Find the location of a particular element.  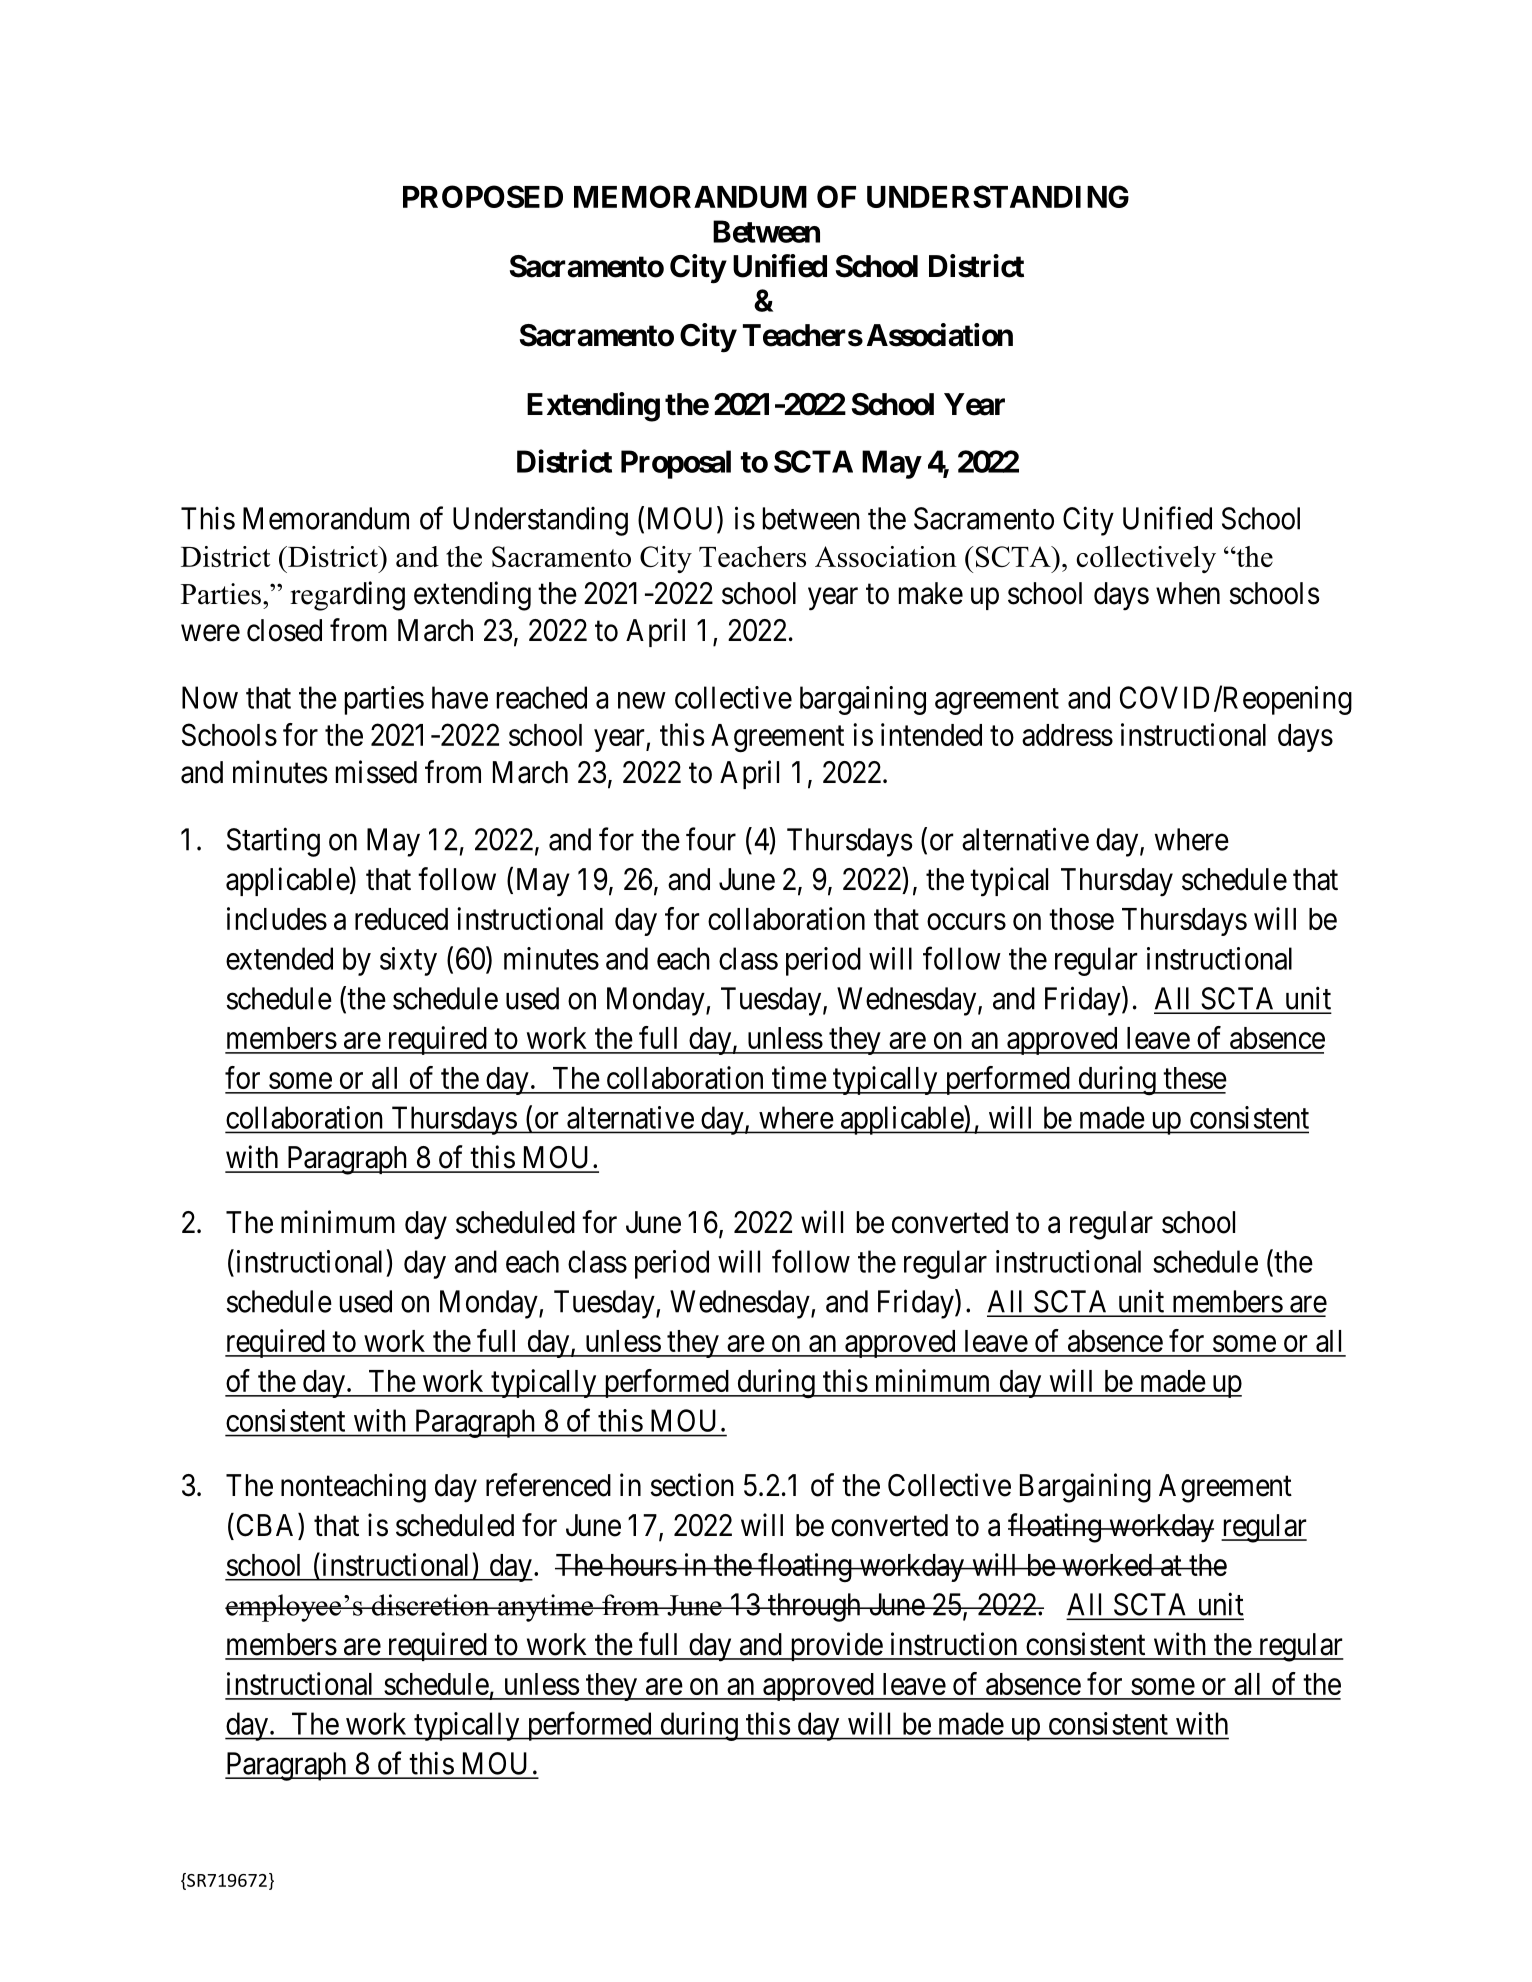

section is located at coordinates (692, 1485).
